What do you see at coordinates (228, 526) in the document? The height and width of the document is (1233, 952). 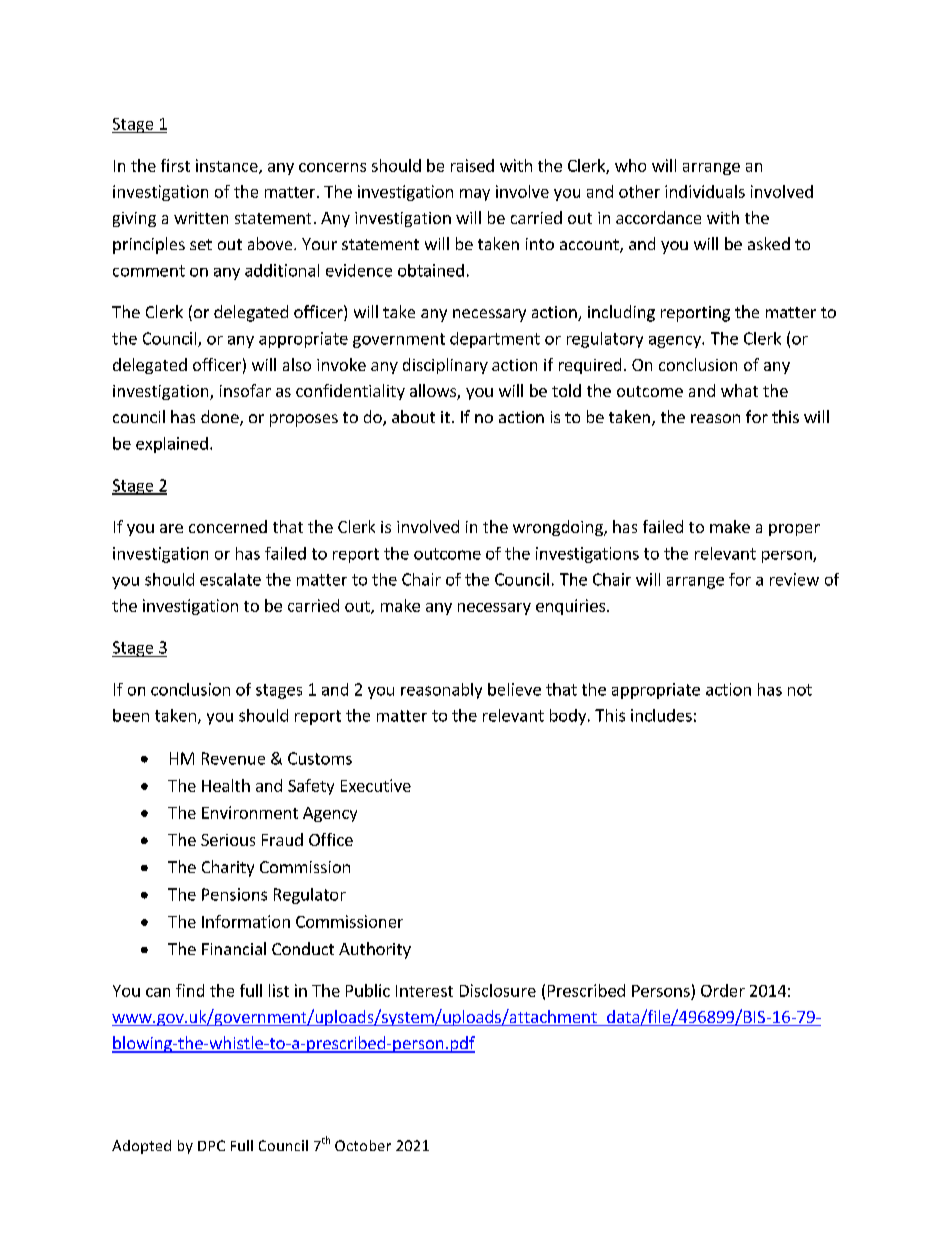 I see `concerned` at bounding box center [228, 526].
